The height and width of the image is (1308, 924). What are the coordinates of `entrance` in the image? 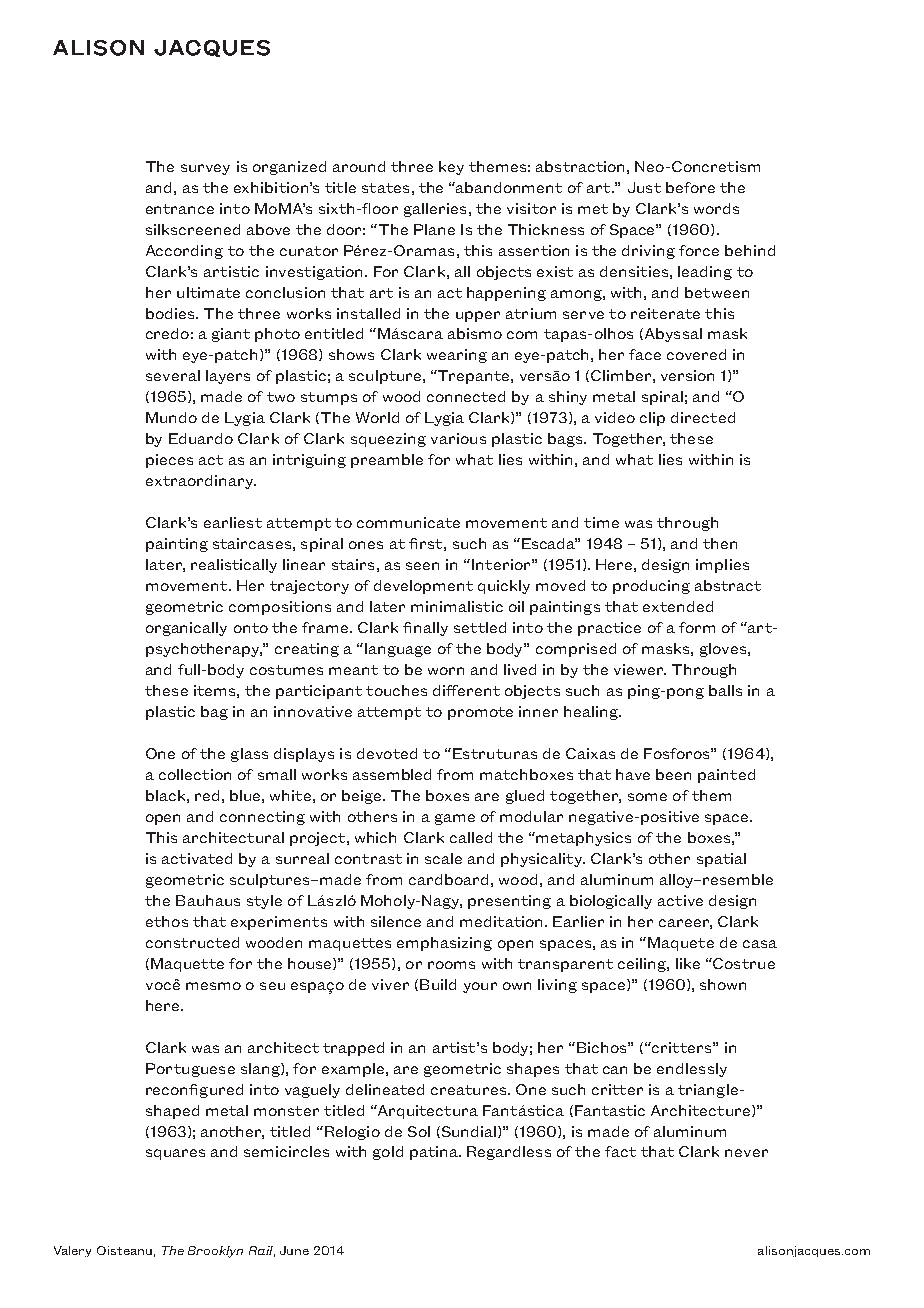 It's located at (180, 209).
